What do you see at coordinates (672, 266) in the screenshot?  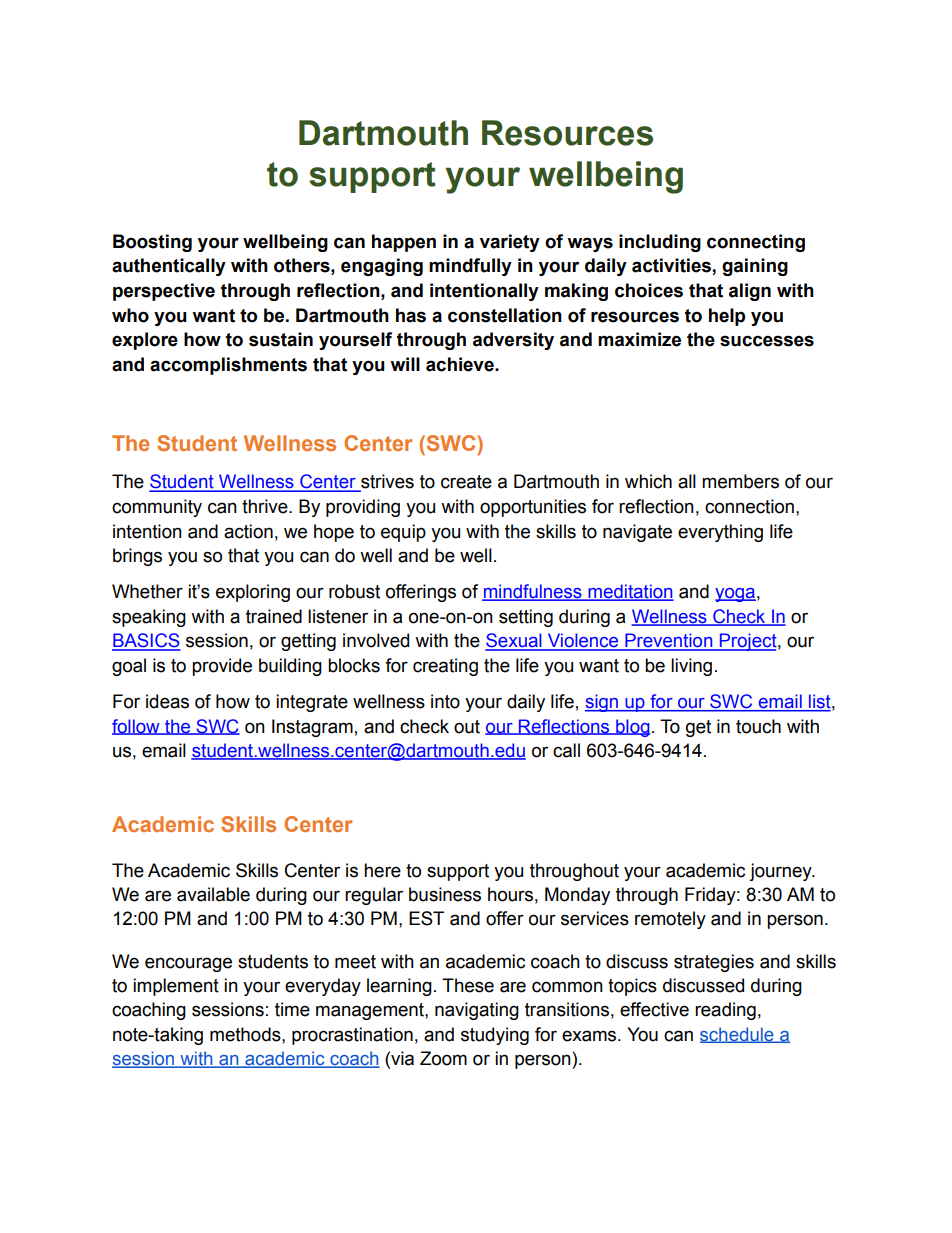 I see `activities` at bounding box center [672, 266].
